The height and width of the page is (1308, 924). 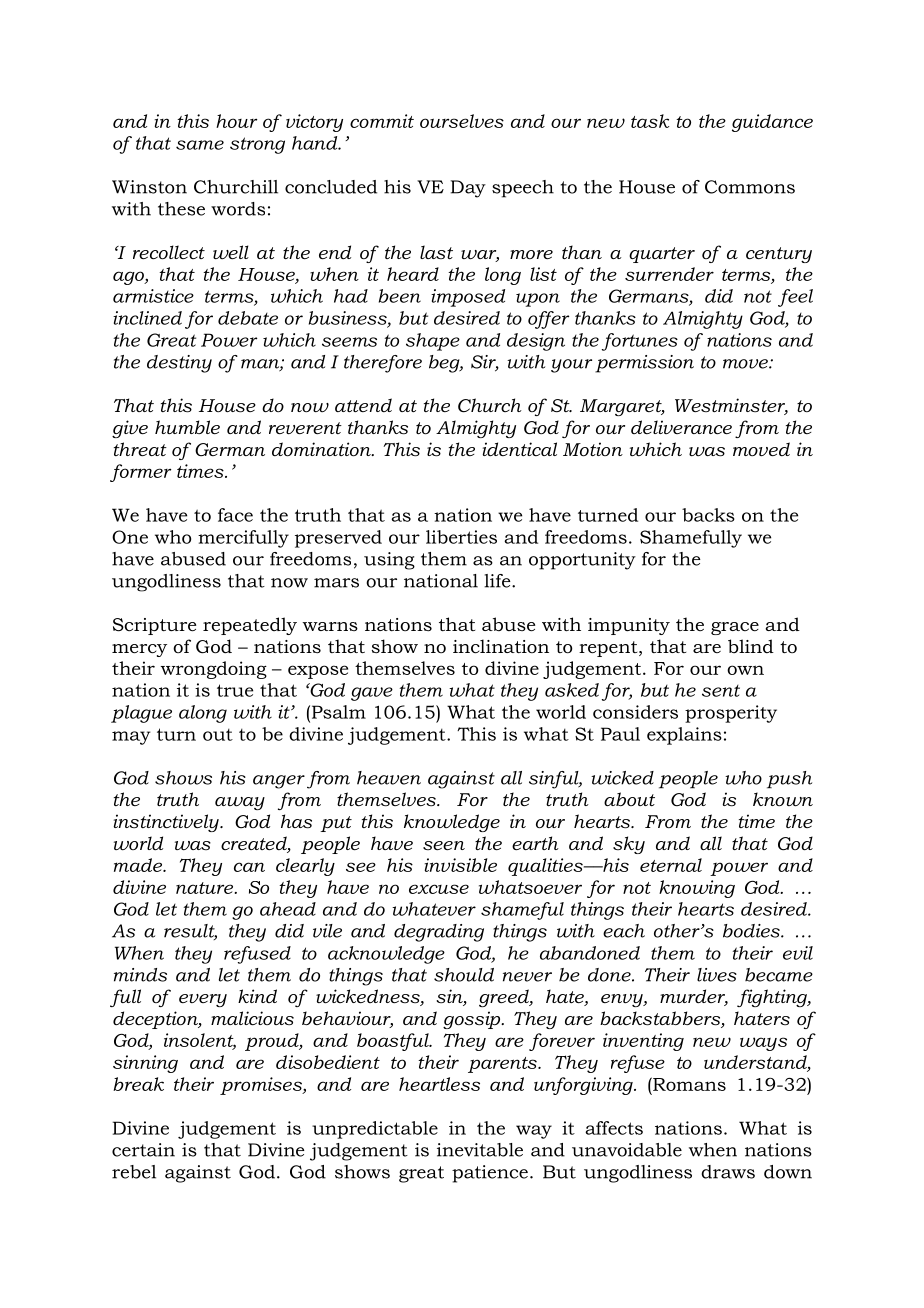 I want to click on away, so click(x=240, y=803).
